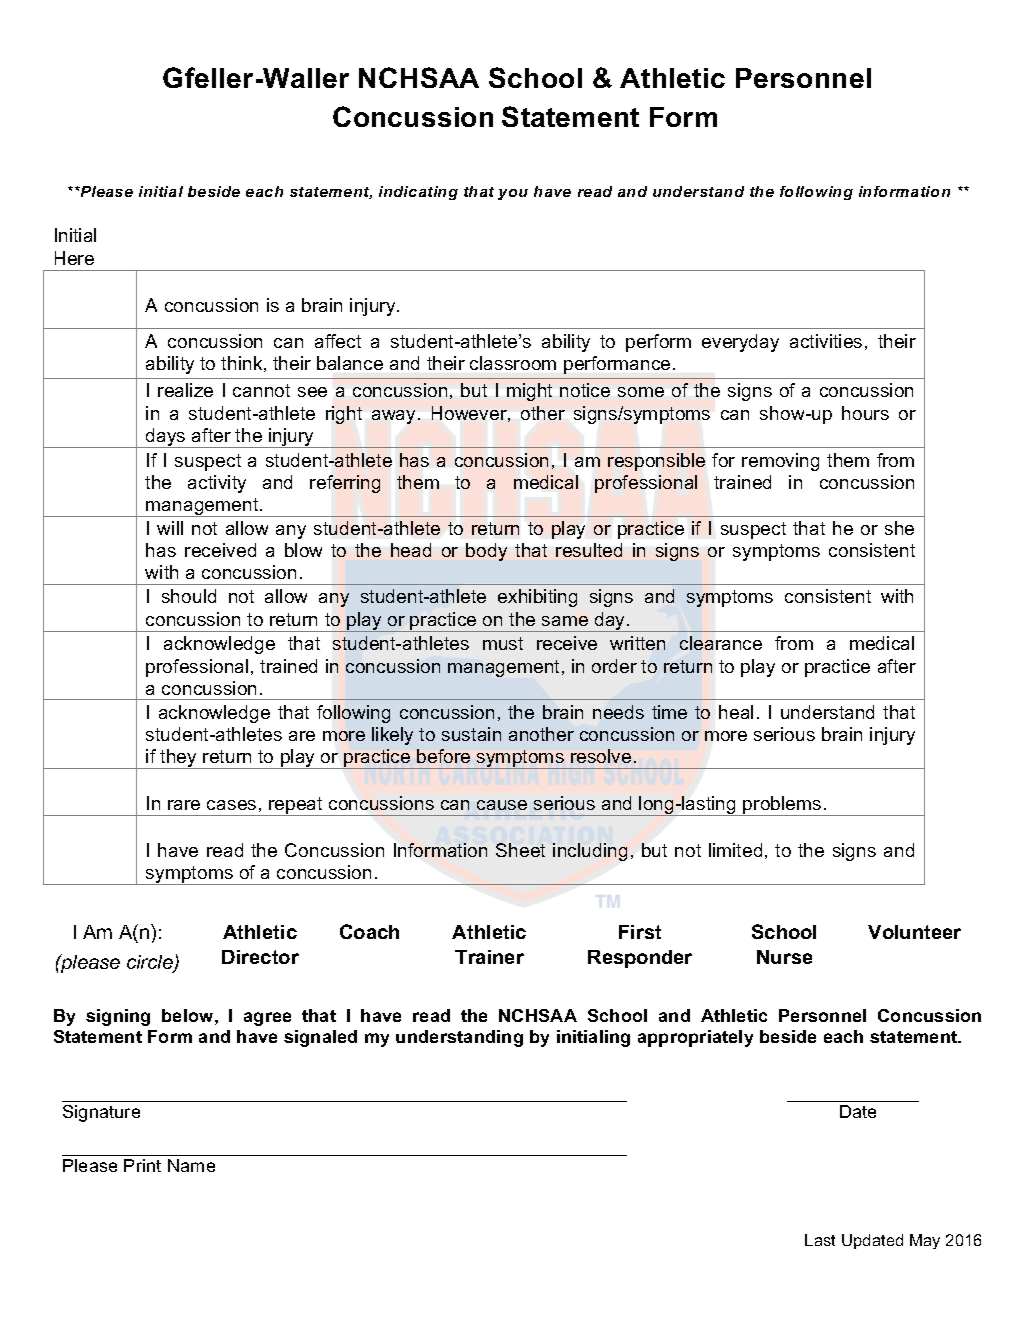  What do you see at coordinates (520, 850) in the screenshot?
I see `Sheet` at bounding box center [520, 850].
